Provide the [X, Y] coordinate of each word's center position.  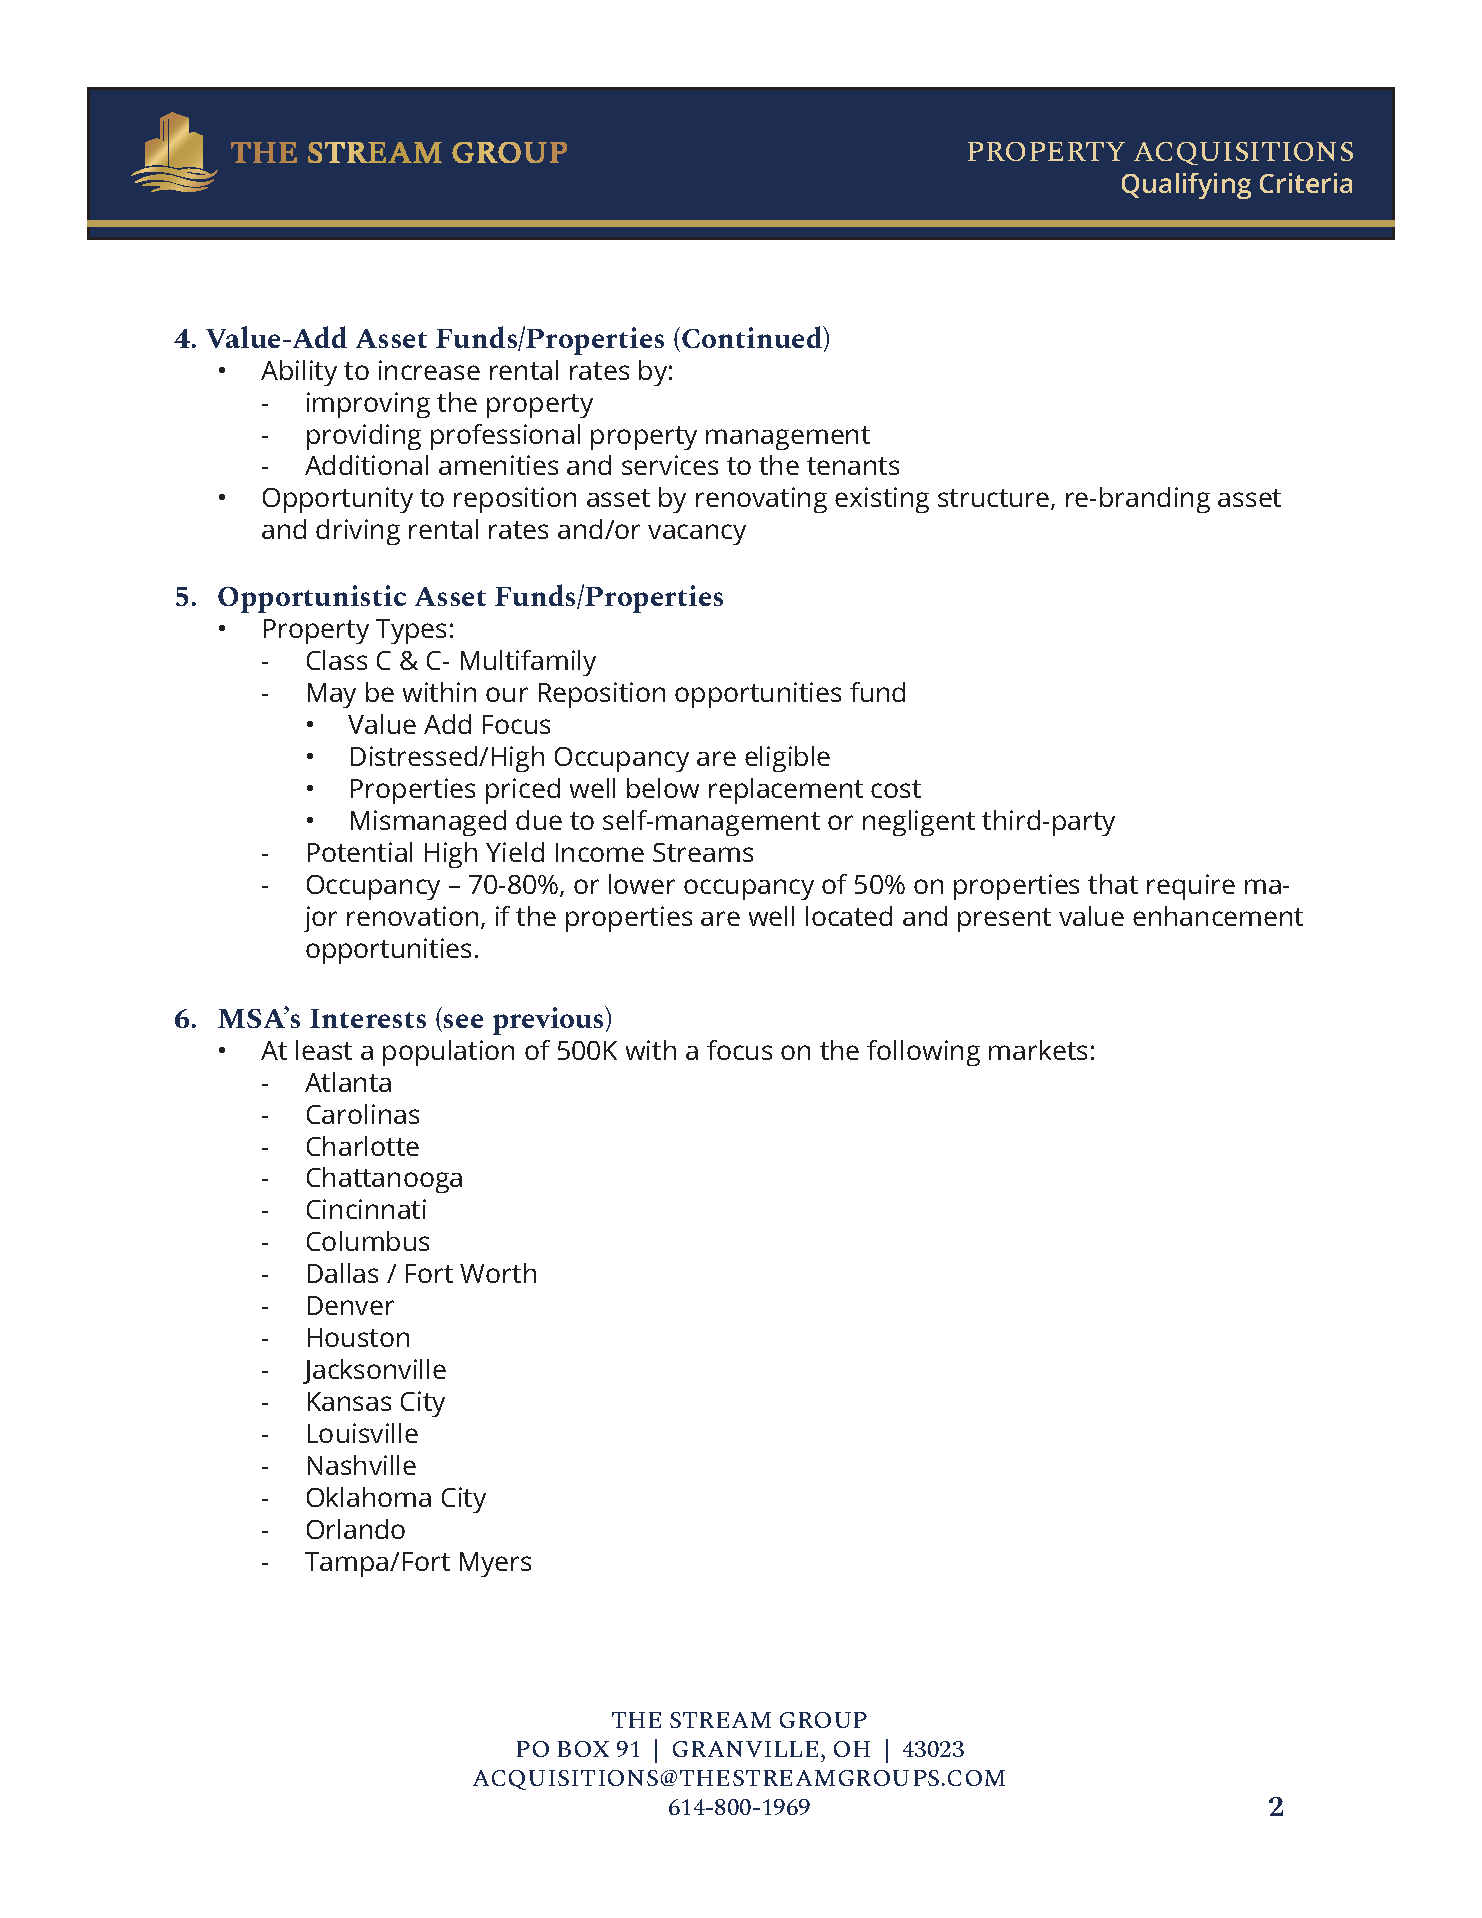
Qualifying [1186, 186]
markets [1038, 1050]
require [1191, 887]
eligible [787, 759]
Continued [753, 338]
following [923, 1053]
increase [429, 370]
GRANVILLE [745, 1749]
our [507, 694]
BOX [583, 1749]
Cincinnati [366, 1209]
